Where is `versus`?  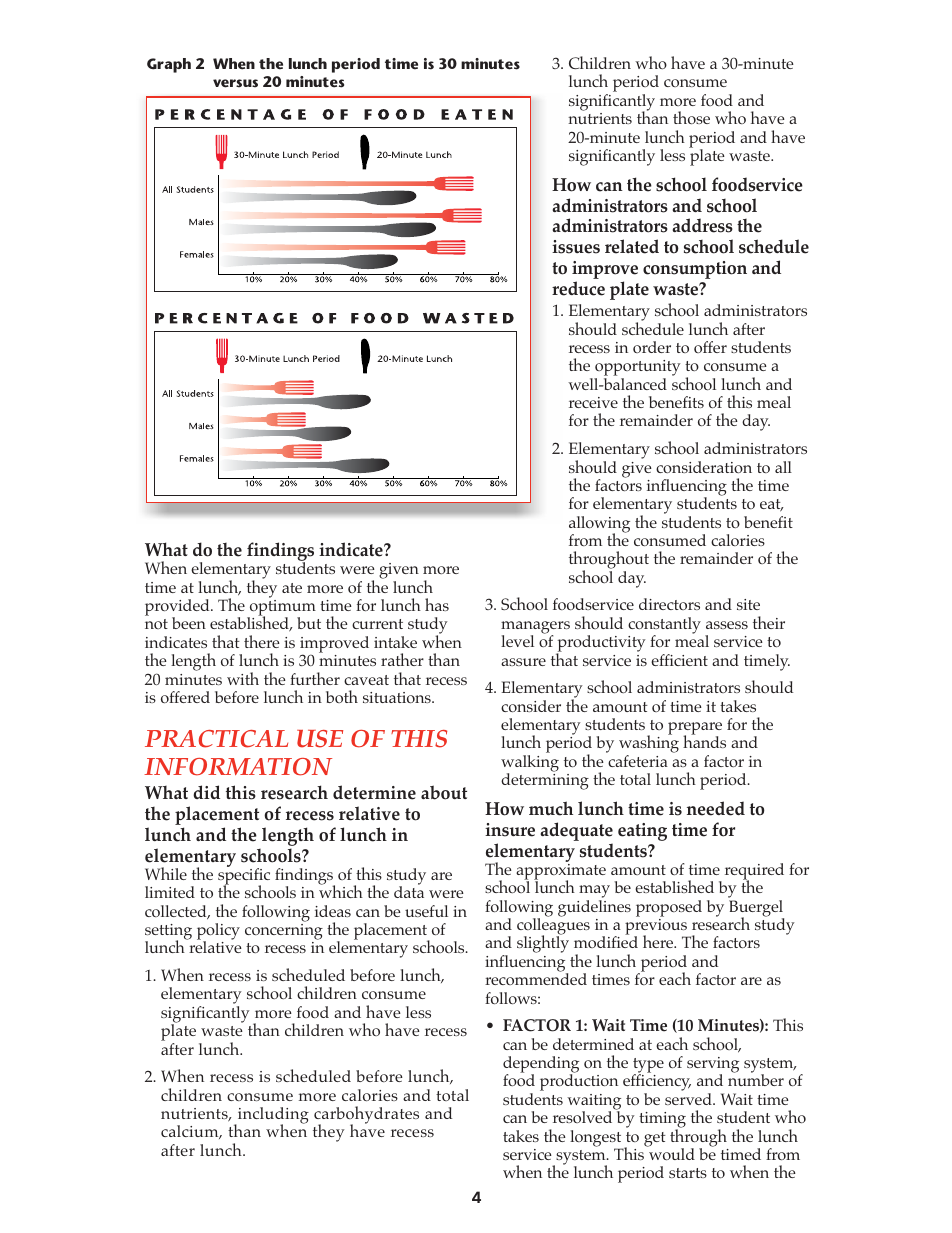 versus is located at coordinates (235, 83).
